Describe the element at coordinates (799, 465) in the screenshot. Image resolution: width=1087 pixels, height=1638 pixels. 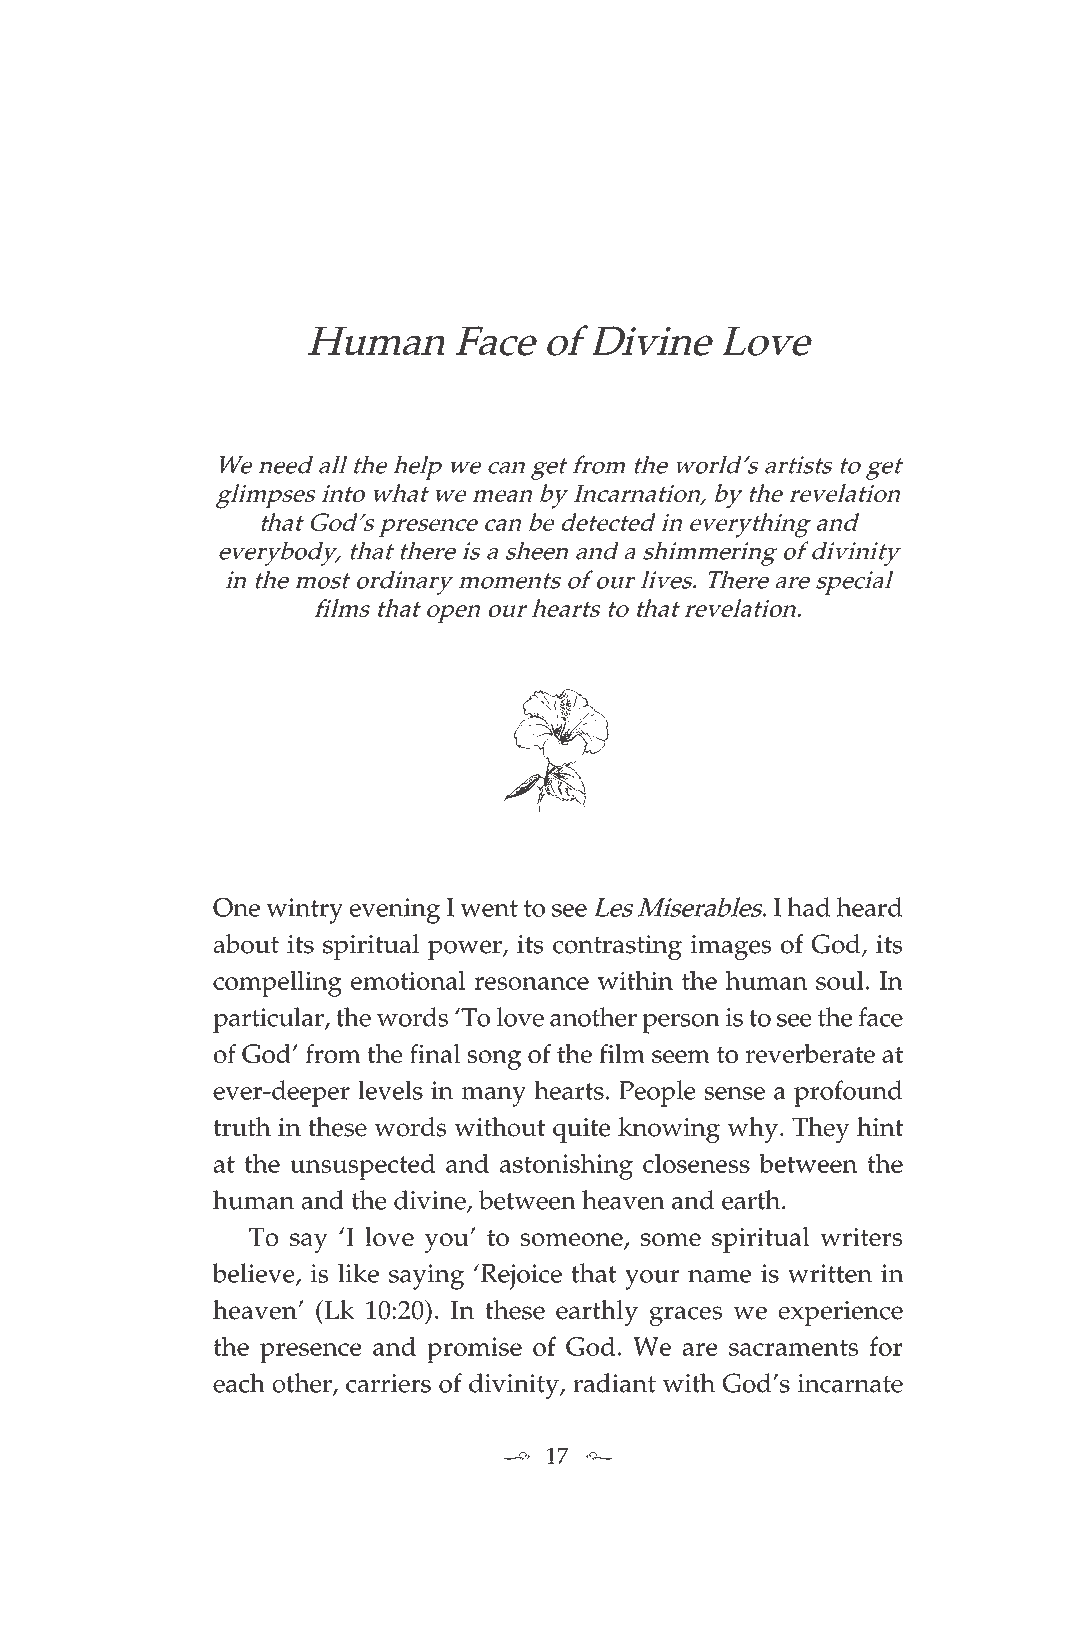
I see `artists` at that location.
